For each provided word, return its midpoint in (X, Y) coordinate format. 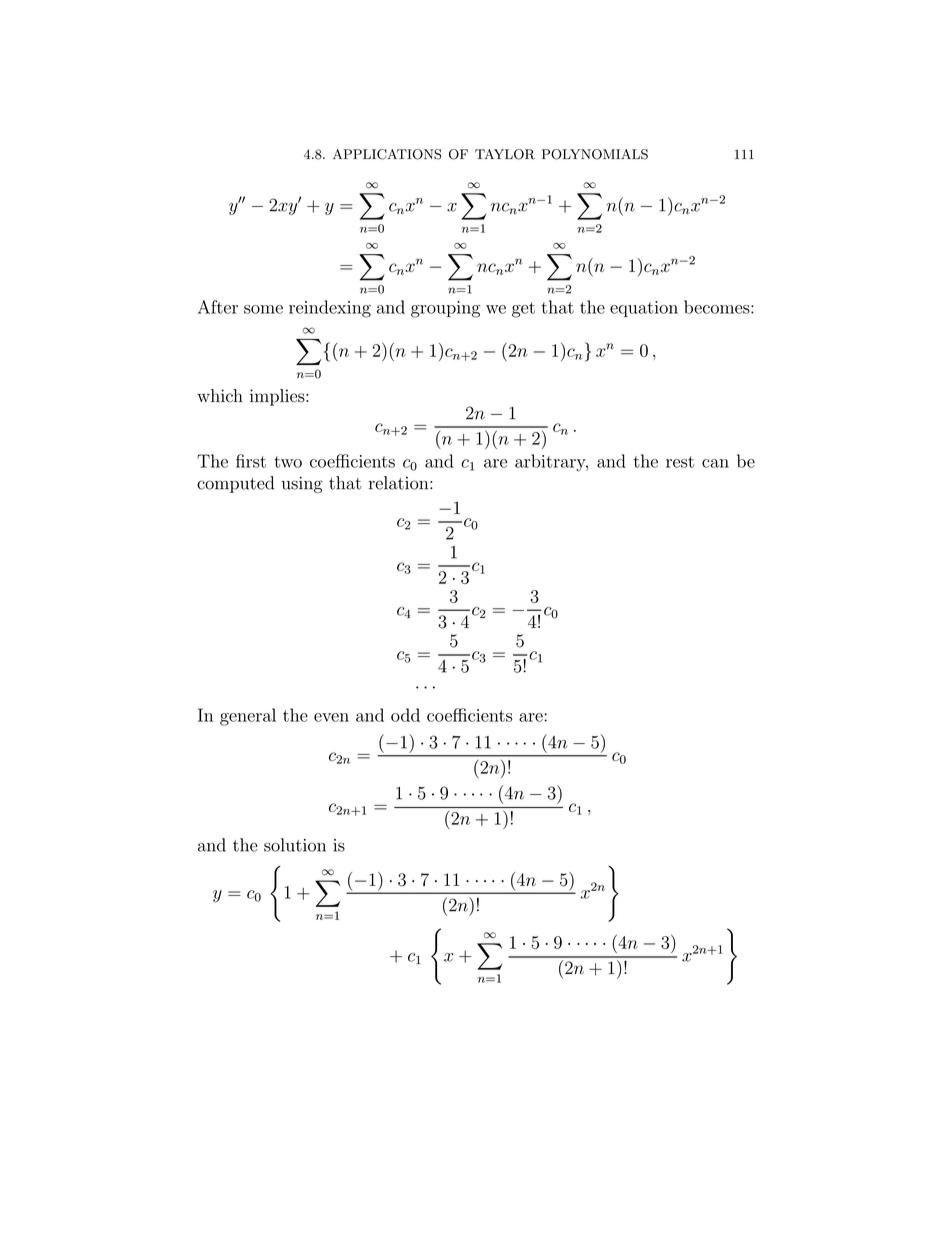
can (715, 463)
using (302, 485)
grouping (445, 309)
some (263, 309)
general (248, 717)
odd (405, 715)
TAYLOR (505, 154)
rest (680, 462)
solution (295, 845)
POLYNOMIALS (595, 154)
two (288, 462)
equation (644, 309)
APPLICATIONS (387, 154)
